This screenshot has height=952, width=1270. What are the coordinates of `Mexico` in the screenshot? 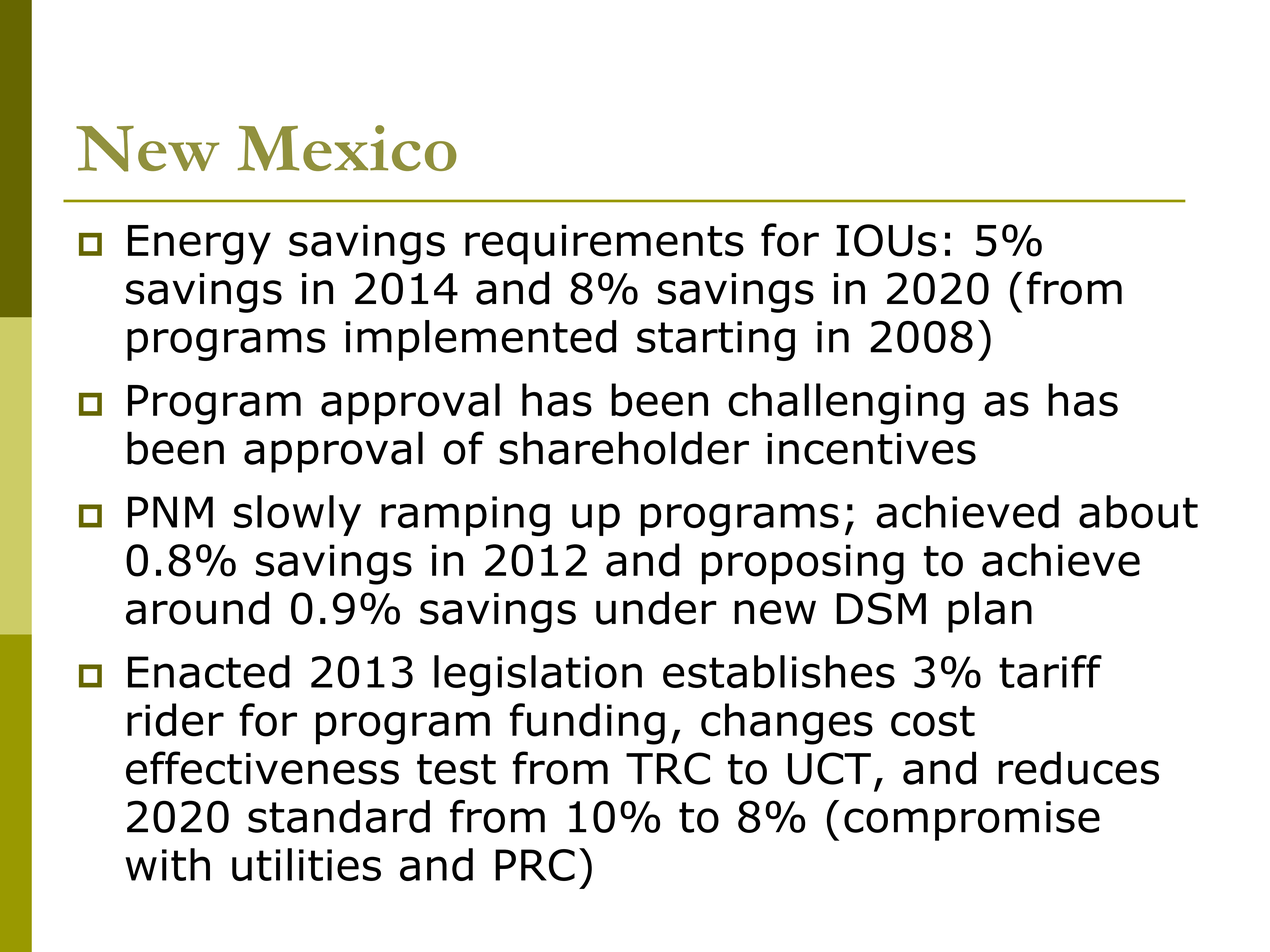 It's located at (347, 148).
